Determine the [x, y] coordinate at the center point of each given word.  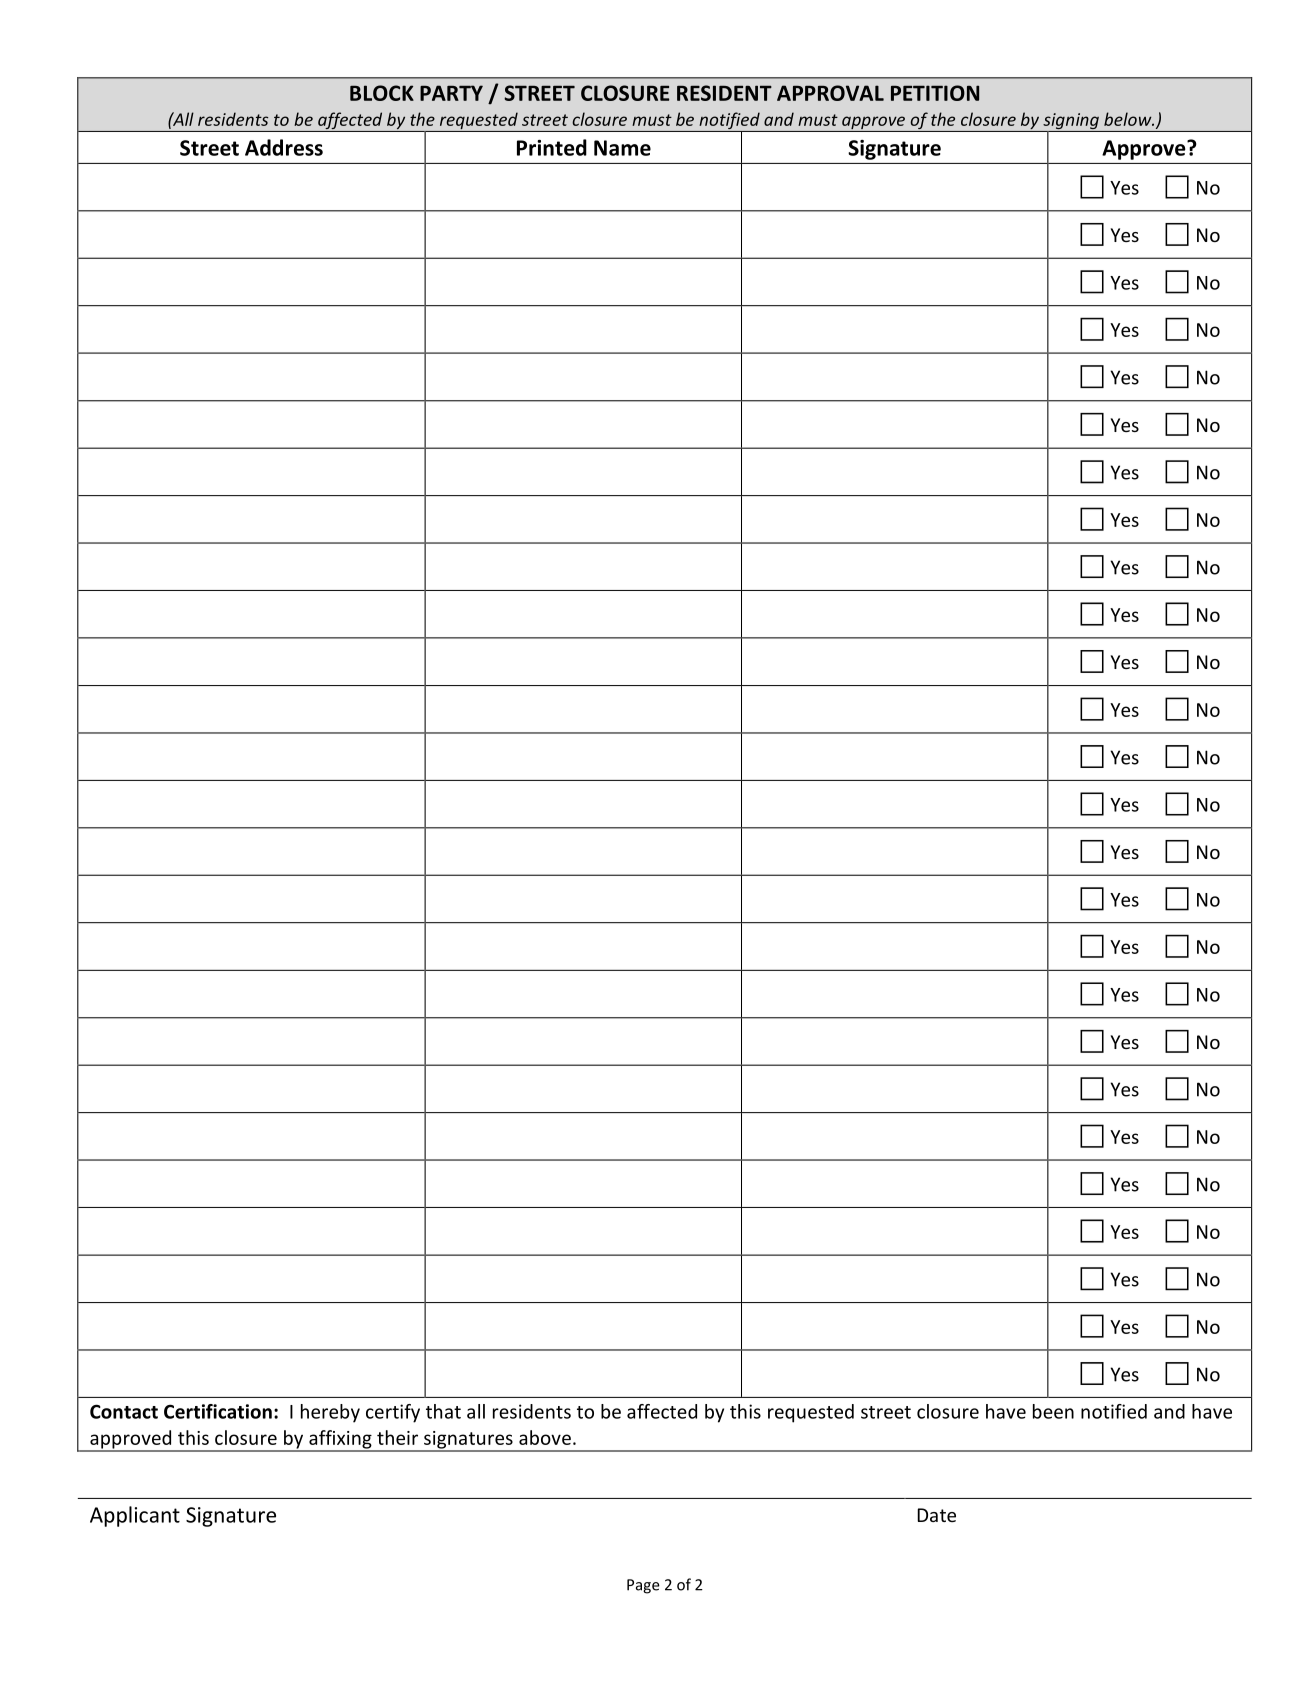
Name [622, 148]
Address [284, 147]
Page [643, 1586]
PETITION [935, 93]
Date [936, 1515]
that [443, 1411]
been [1053, 1411]
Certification [218, 1411]
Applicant [135, 1516]
